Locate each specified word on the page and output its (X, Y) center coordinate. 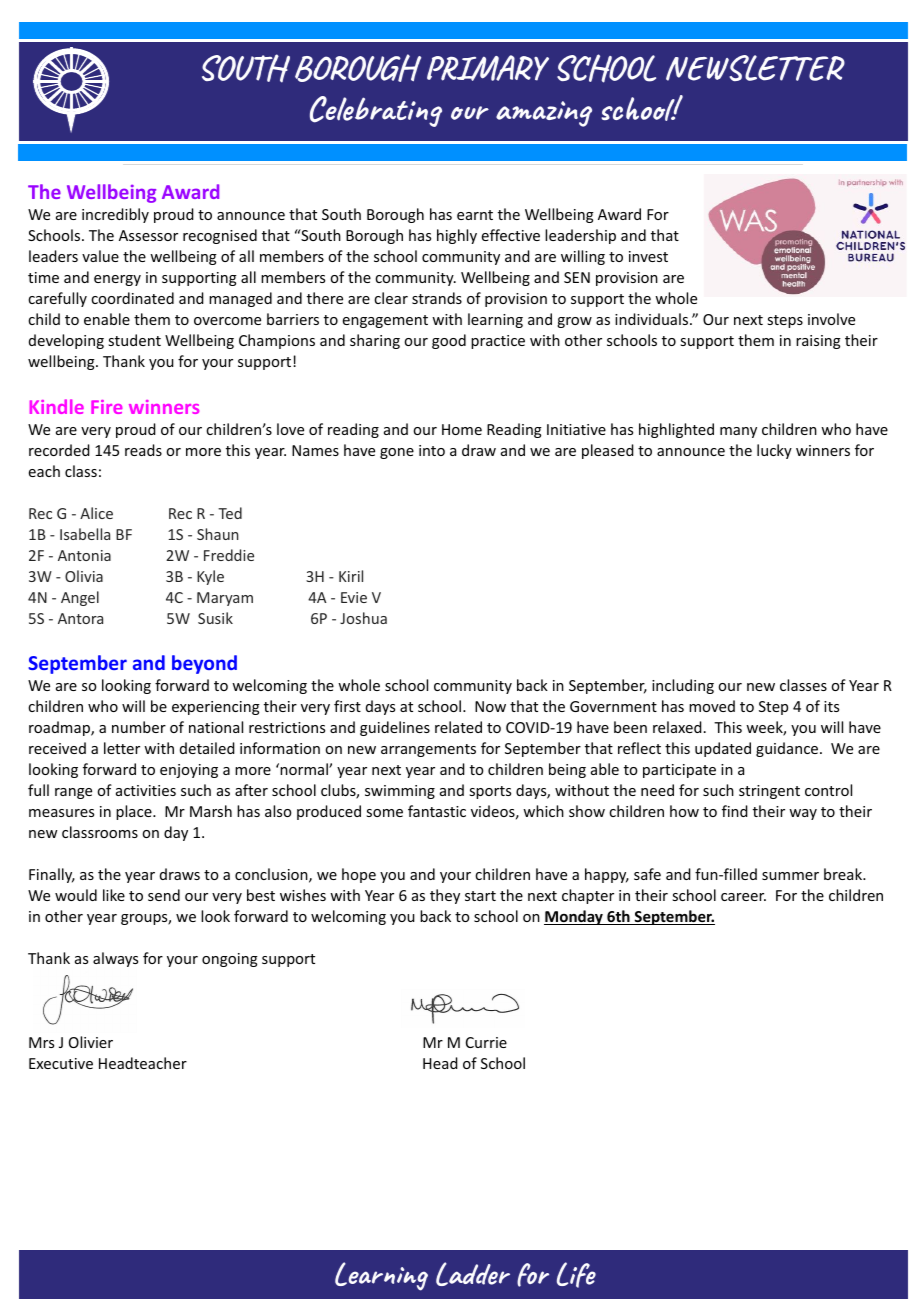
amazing (544, 114)
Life (576, 1275)
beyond (204, 664)
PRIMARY (488, 68)
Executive (61, 1063)
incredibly (115, 215)
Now (490, 706)
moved (712, 706)
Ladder (473, 1274)
